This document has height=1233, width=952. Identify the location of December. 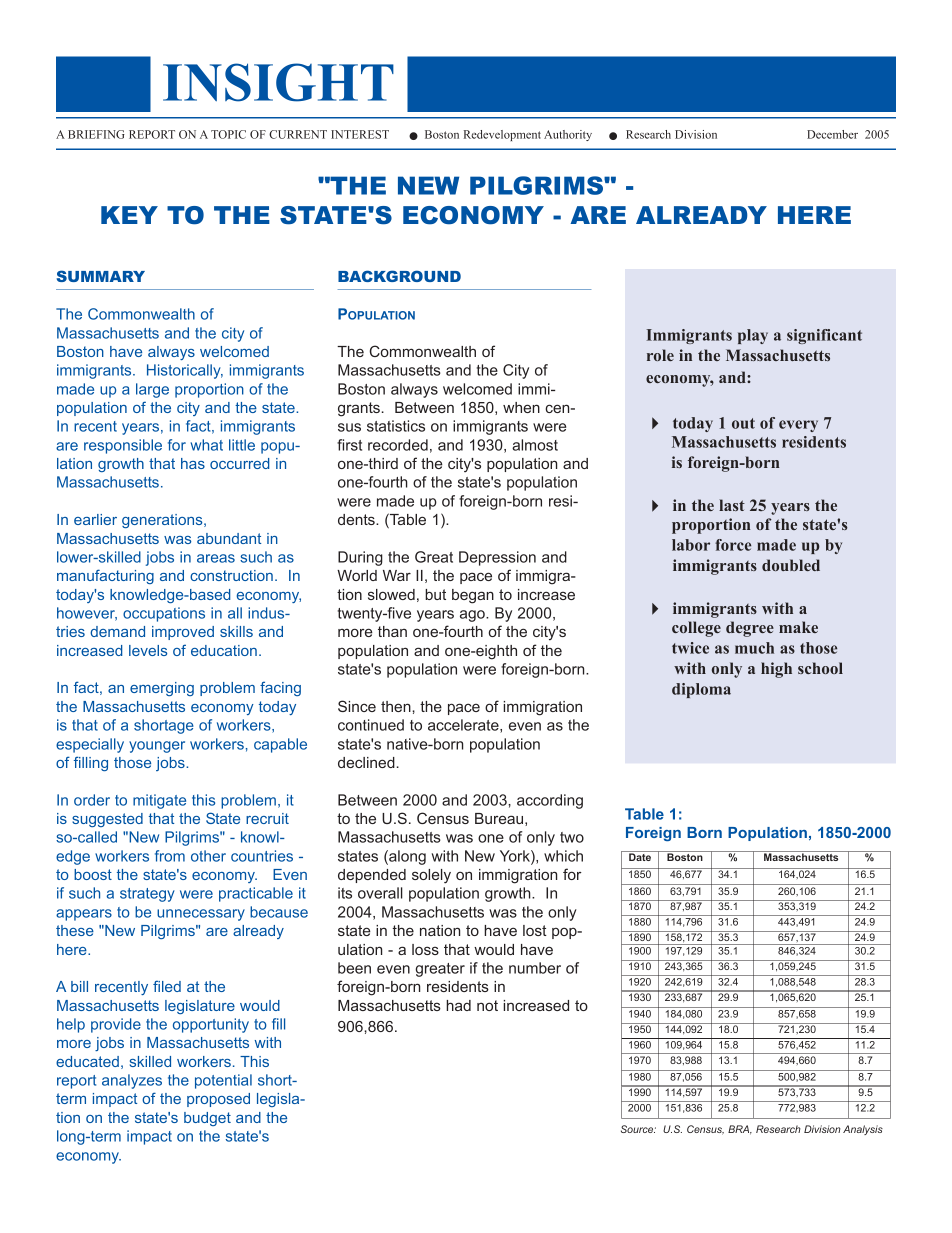
(832, 134).
